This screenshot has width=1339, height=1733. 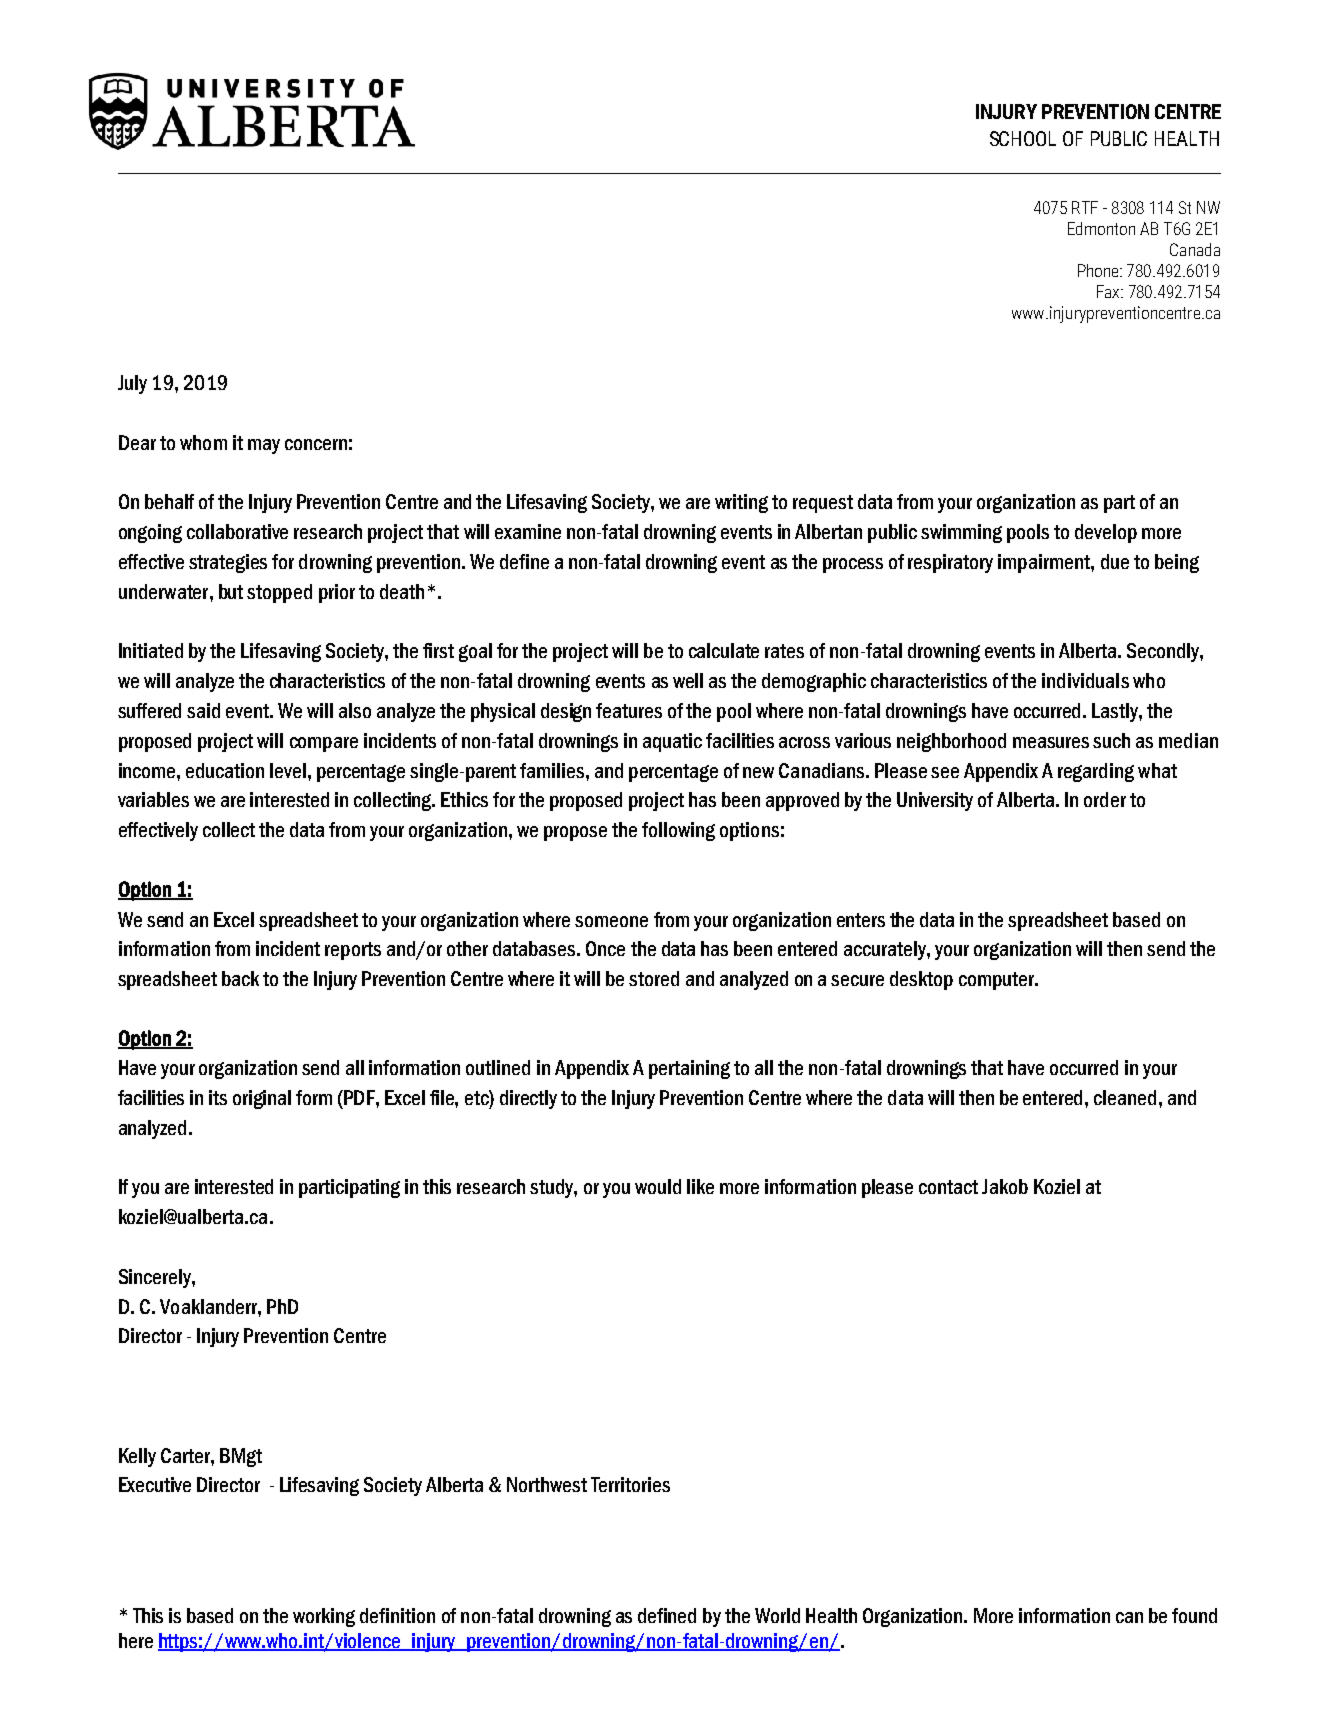 I want to click on working, so click(x=324, y=1617).
